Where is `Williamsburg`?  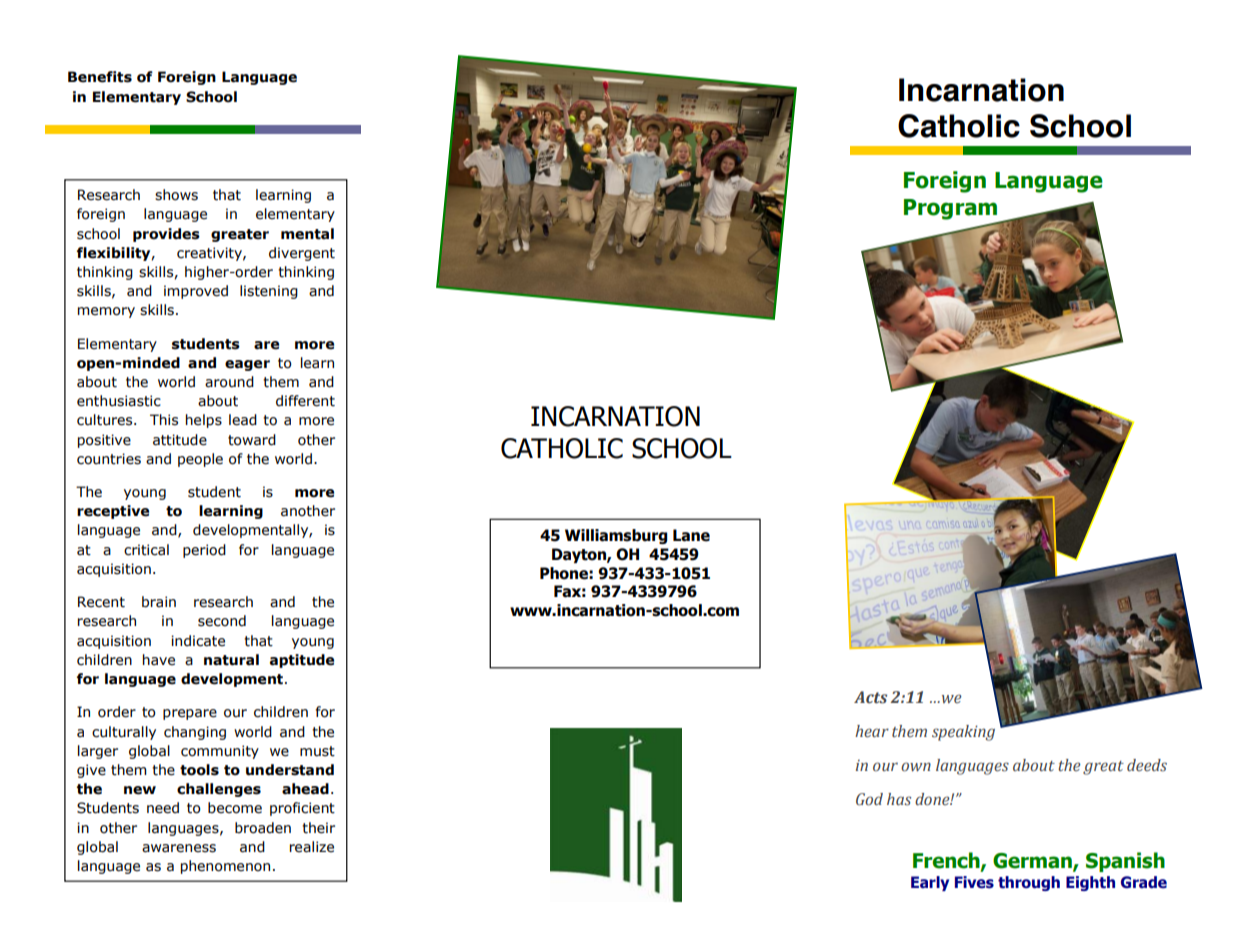 Williamsburg is located at coordinates (616, 536).
